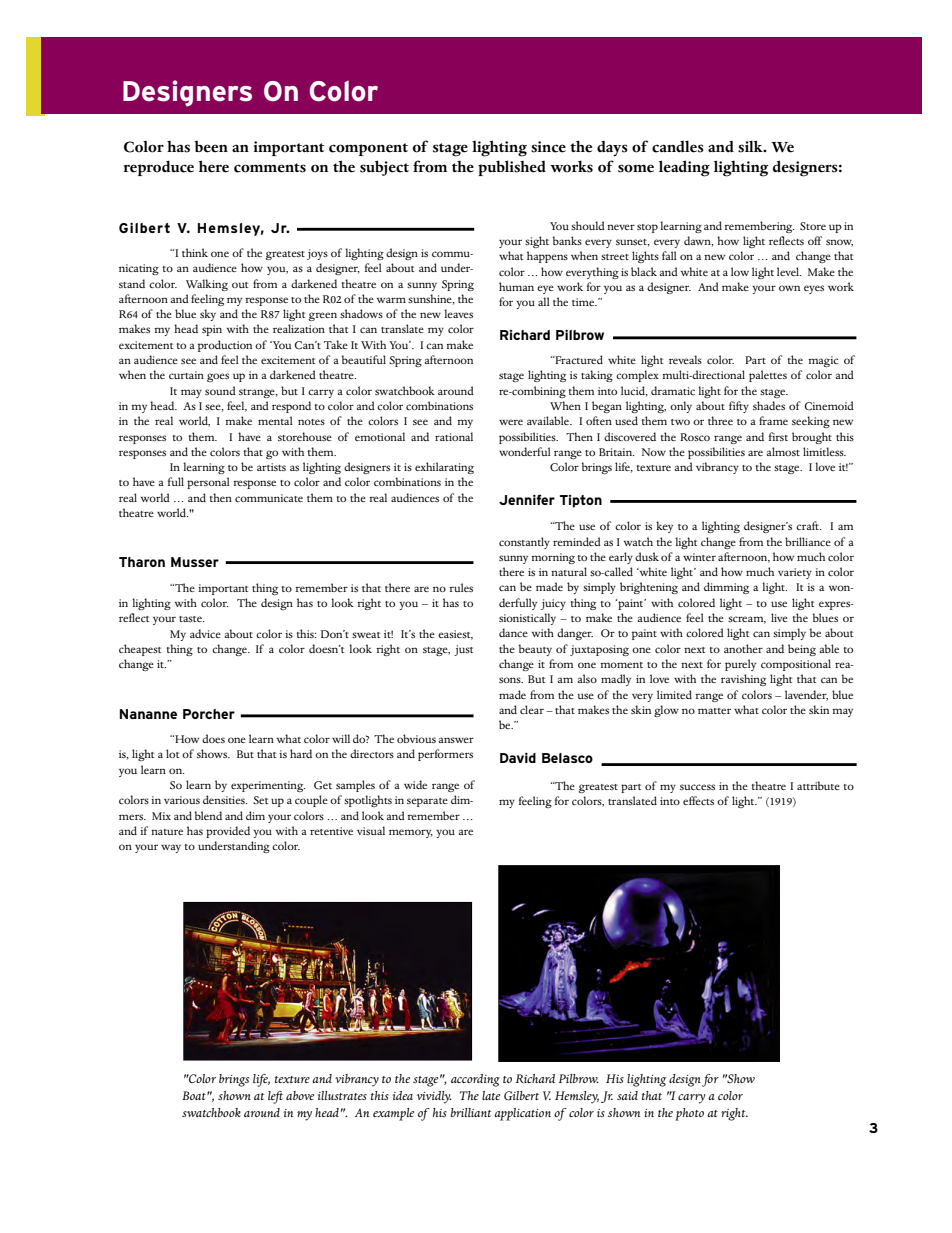 The width and height of the image is (952, 1233). I want to click on brilliance, so click(808, 541).
